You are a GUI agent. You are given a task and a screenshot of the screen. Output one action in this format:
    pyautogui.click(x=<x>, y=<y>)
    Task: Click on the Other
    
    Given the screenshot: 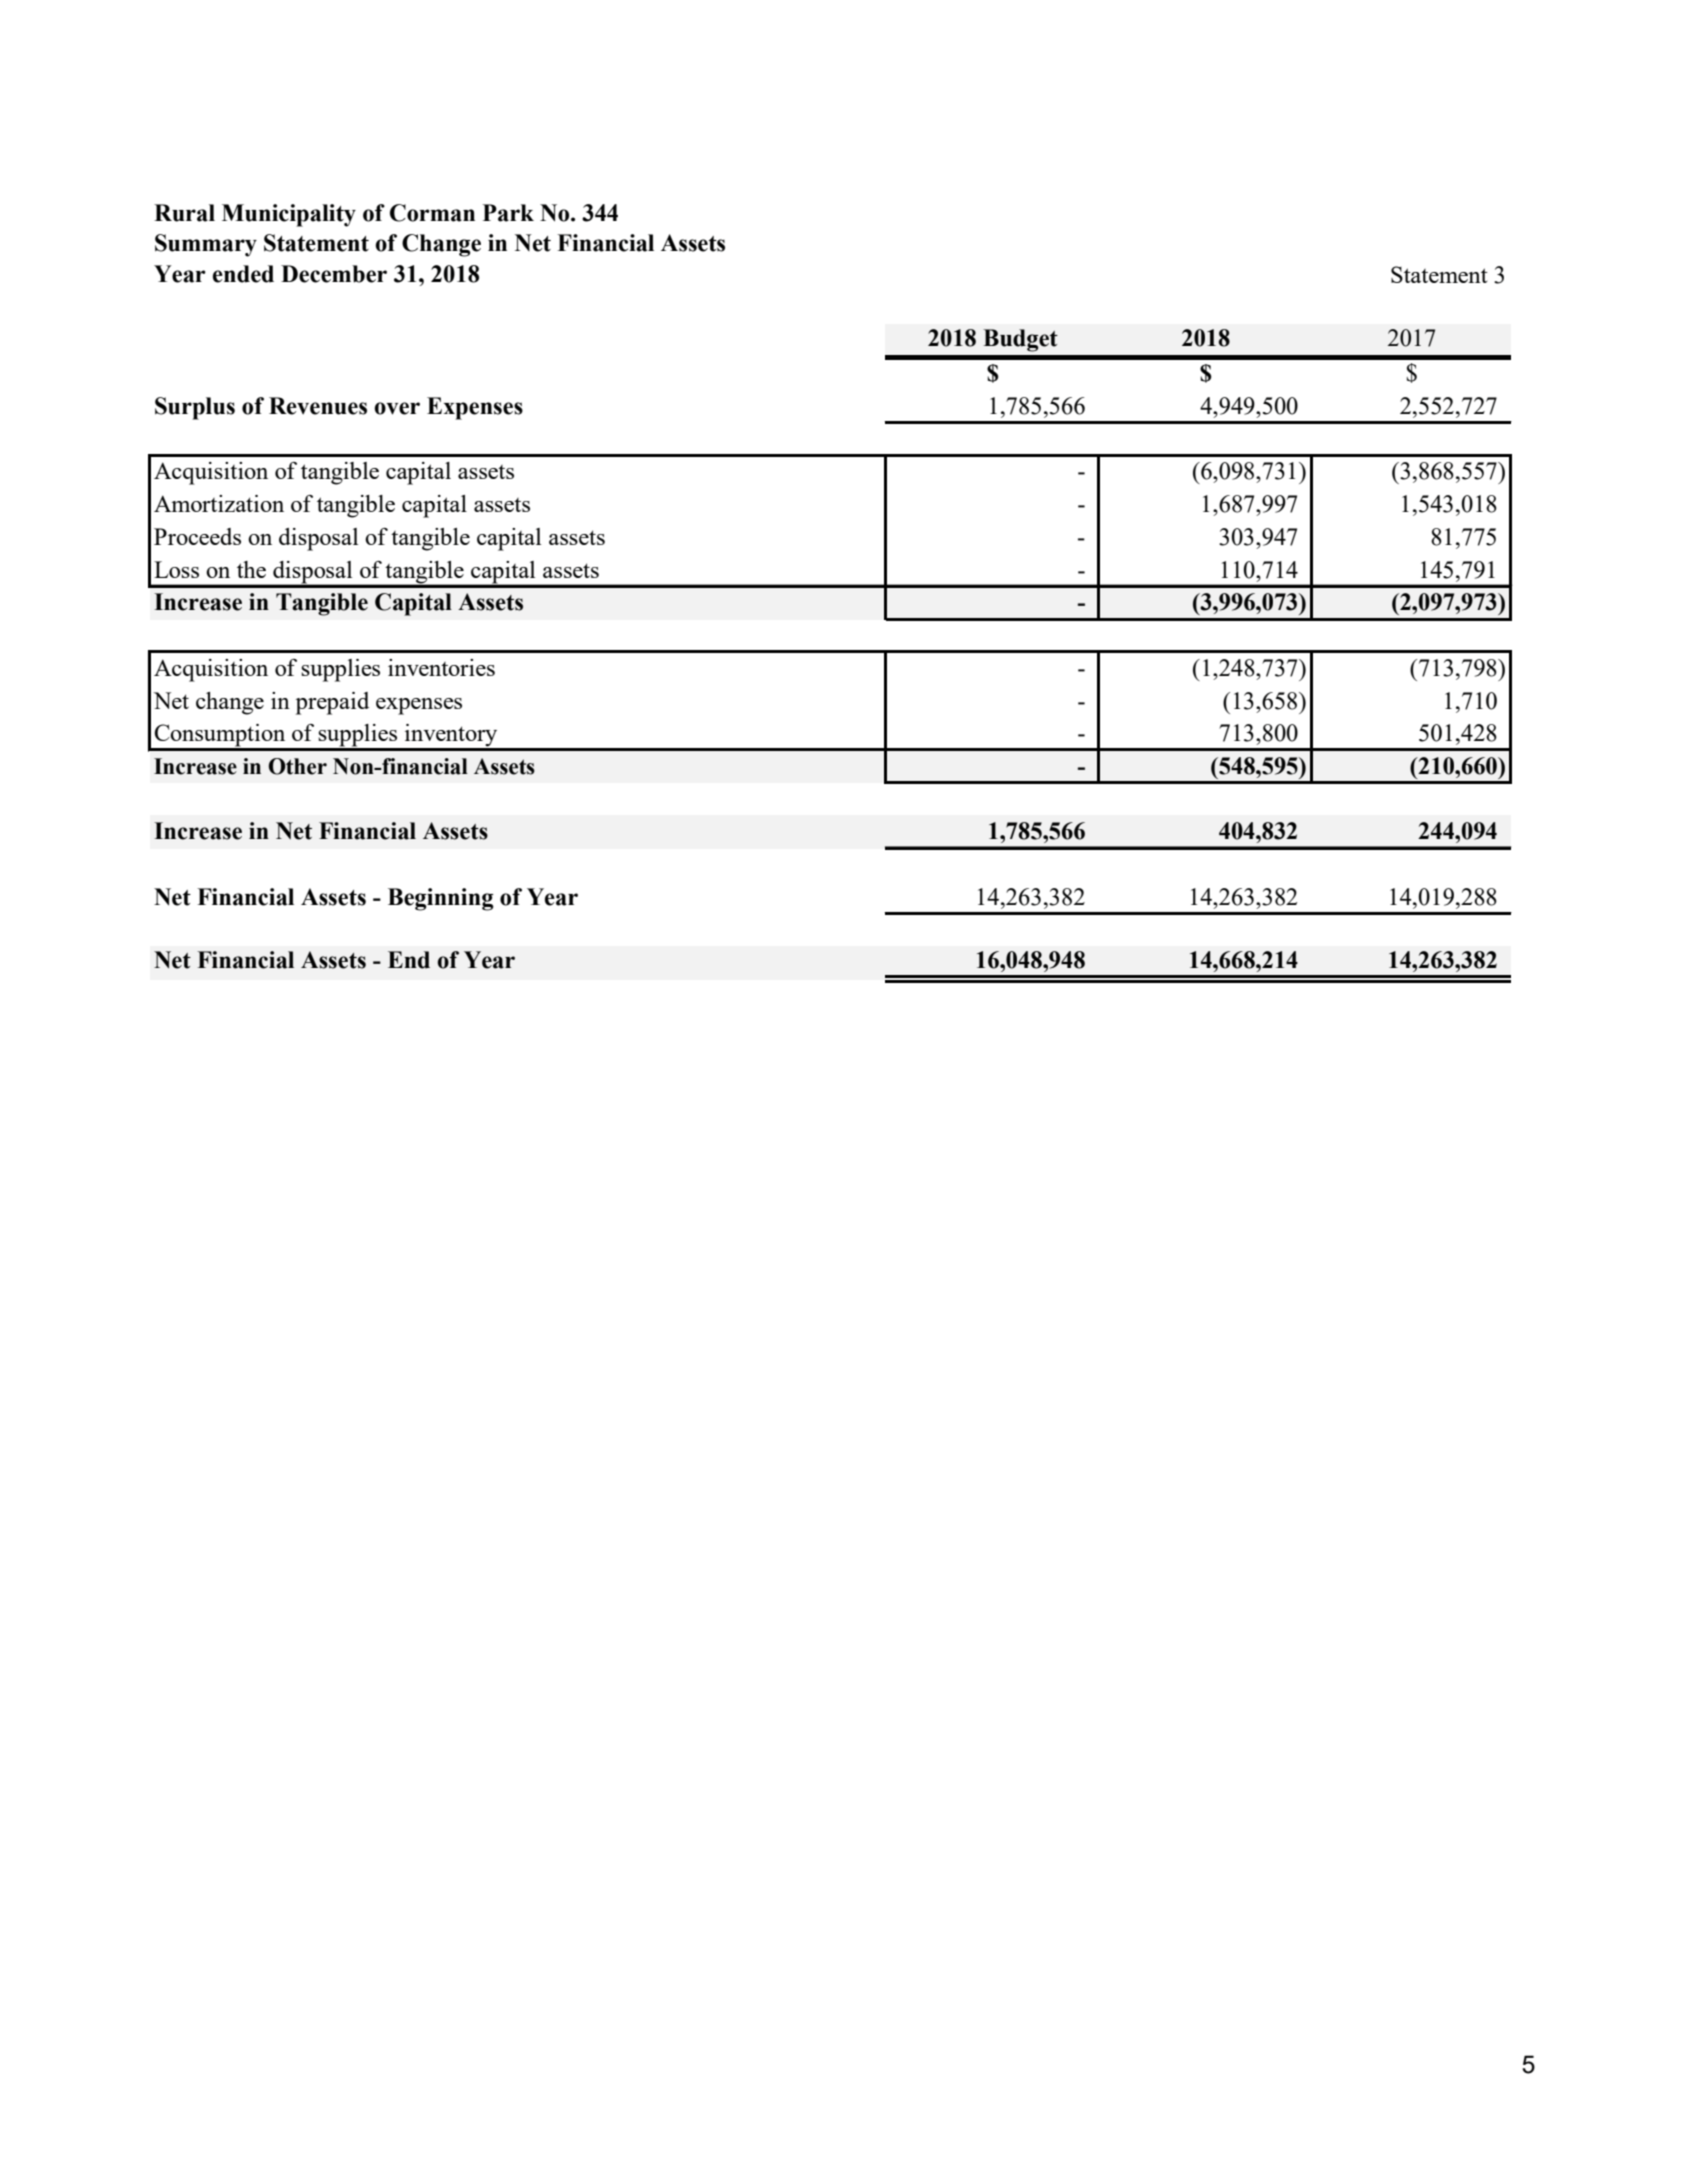 What is the action you would take?
    pyautogui.click(x=298, y=766)
